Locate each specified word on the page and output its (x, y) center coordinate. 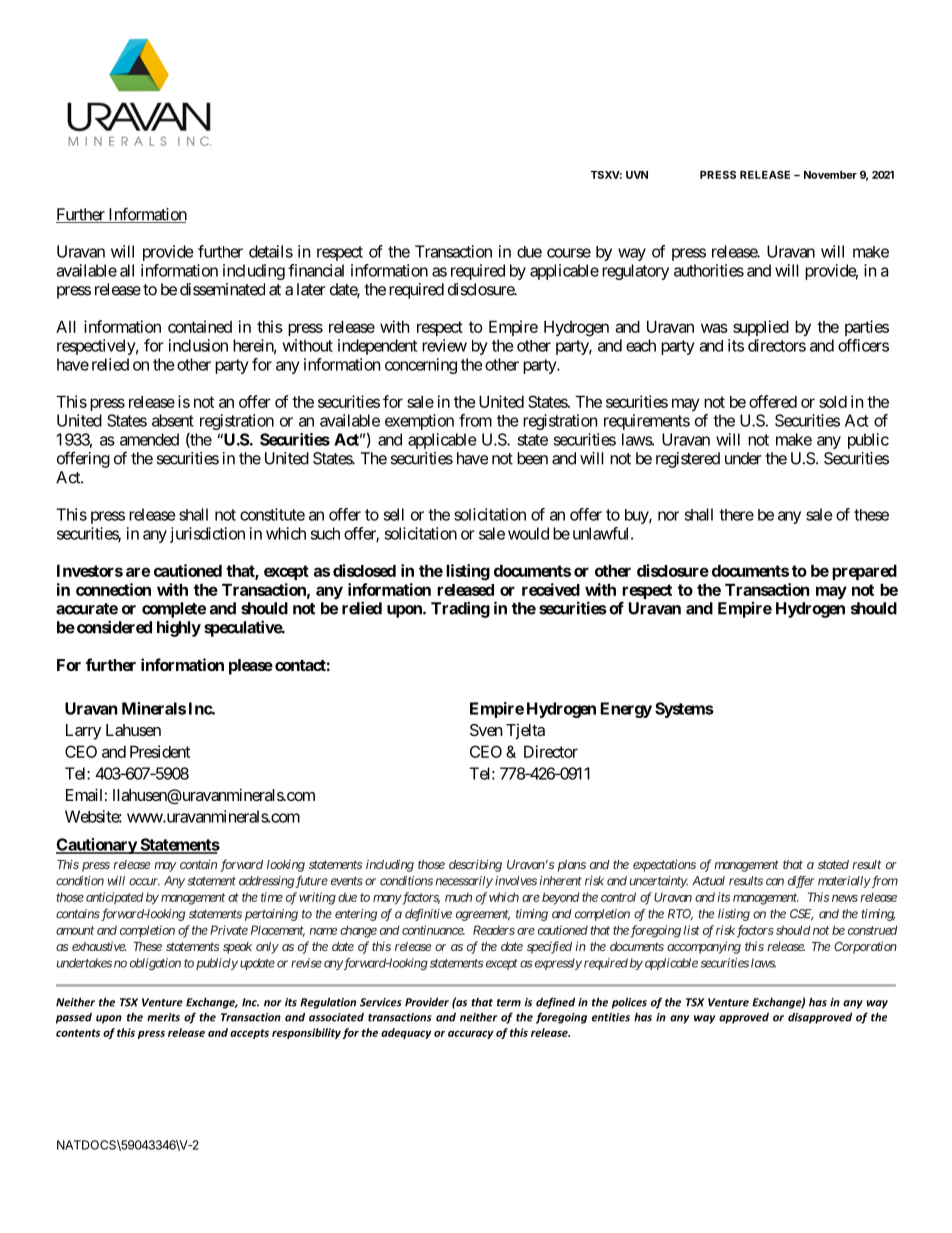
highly (179, 628)
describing (475, 865)
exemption (419, 422)
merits (163, 1017)
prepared (864, 572)
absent (173, 420)
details (271, 251)
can (775, 882)
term (509, 1003)
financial (316, 270)
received (551, 589)
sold (833, 402)
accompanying (704, 947)
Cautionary (97, 846)
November (830, 175)
